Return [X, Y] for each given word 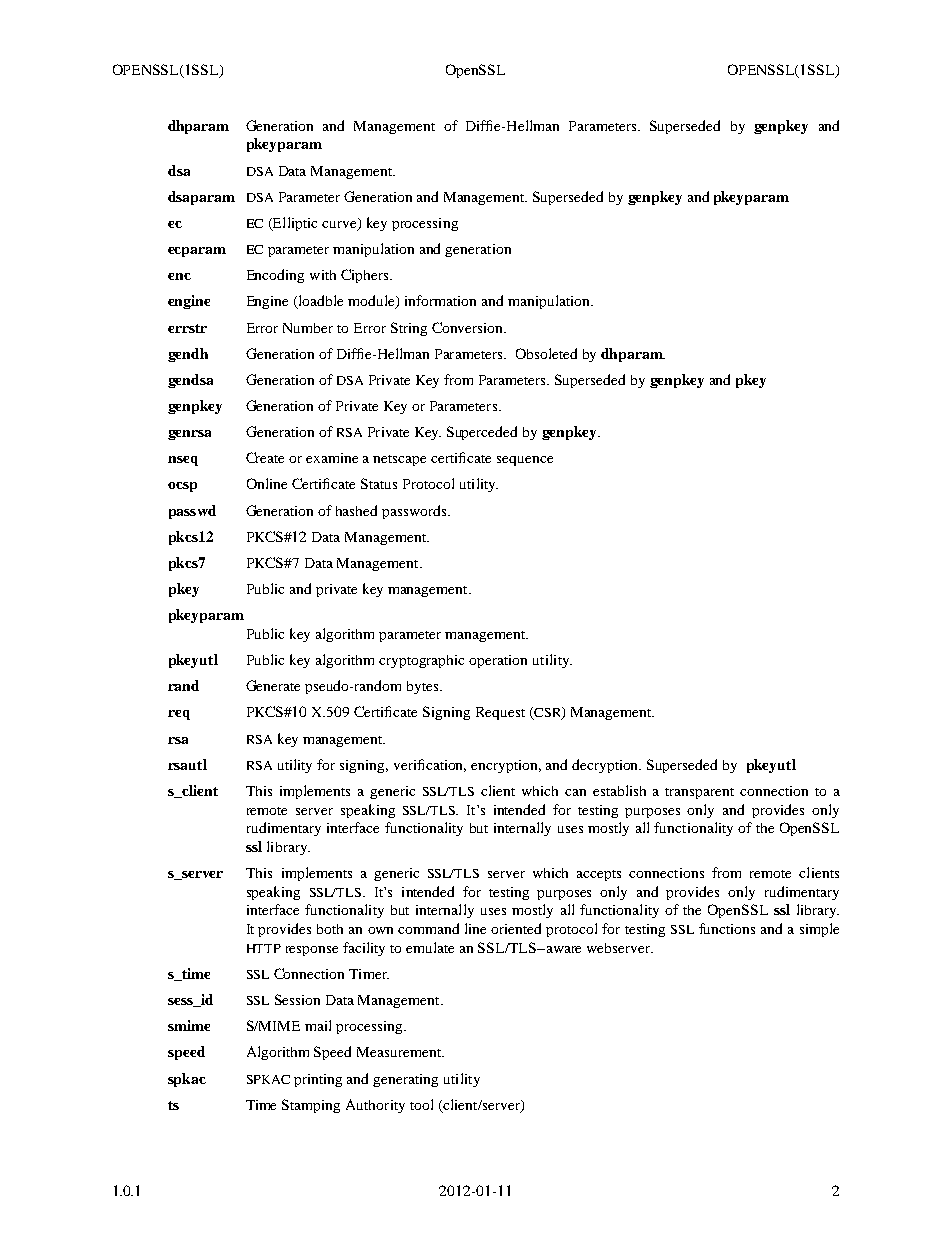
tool [421, 1104]
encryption [506, 766]
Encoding [275, 276]
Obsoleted [546, 353]
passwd [192, 512]
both [330, 929]
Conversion [468, 327]
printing [318, 1080]
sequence [525, 461]
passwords [415, 512]
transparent [699, 793]
